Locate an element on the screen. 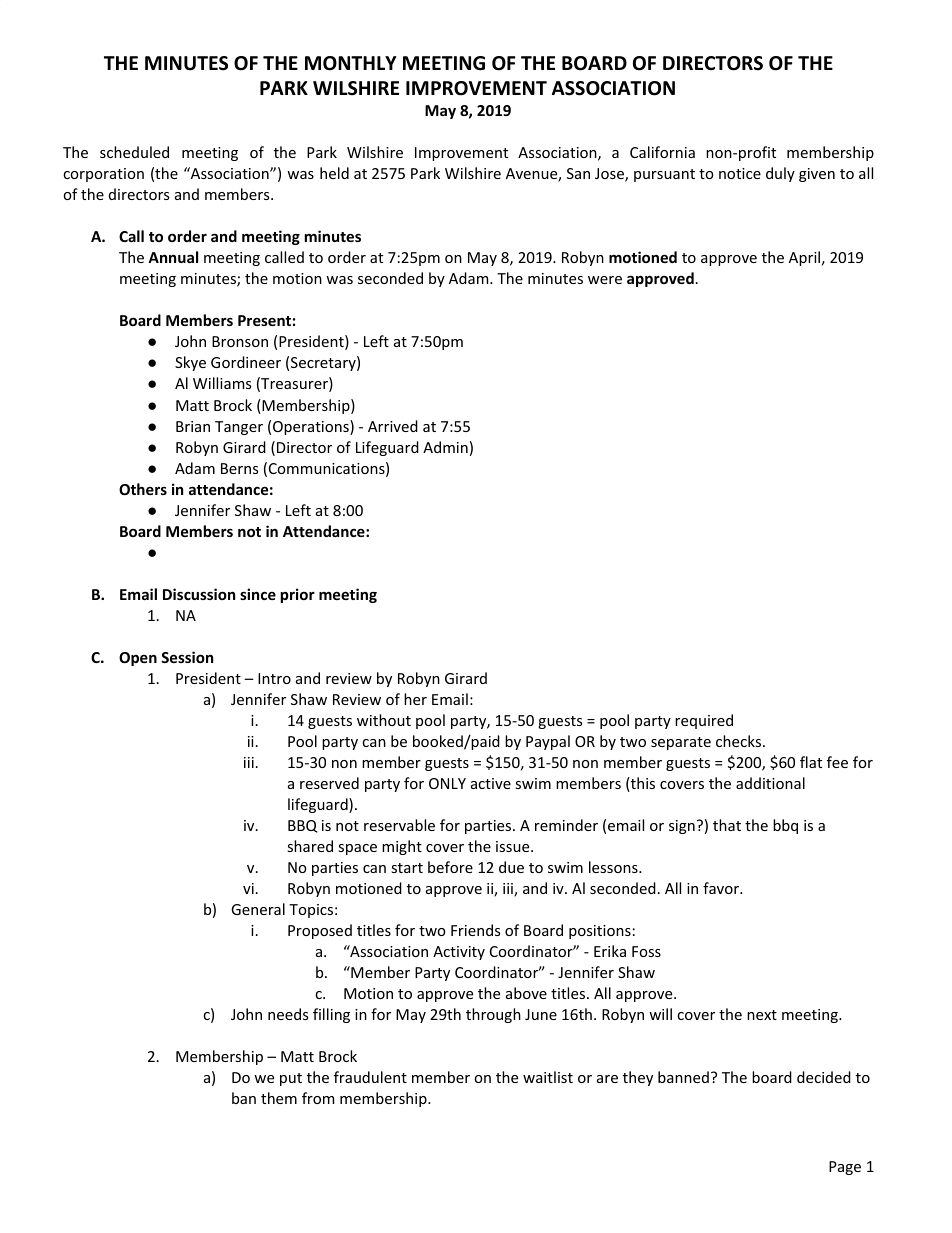  Admin is located at coordinates (445, 447).
